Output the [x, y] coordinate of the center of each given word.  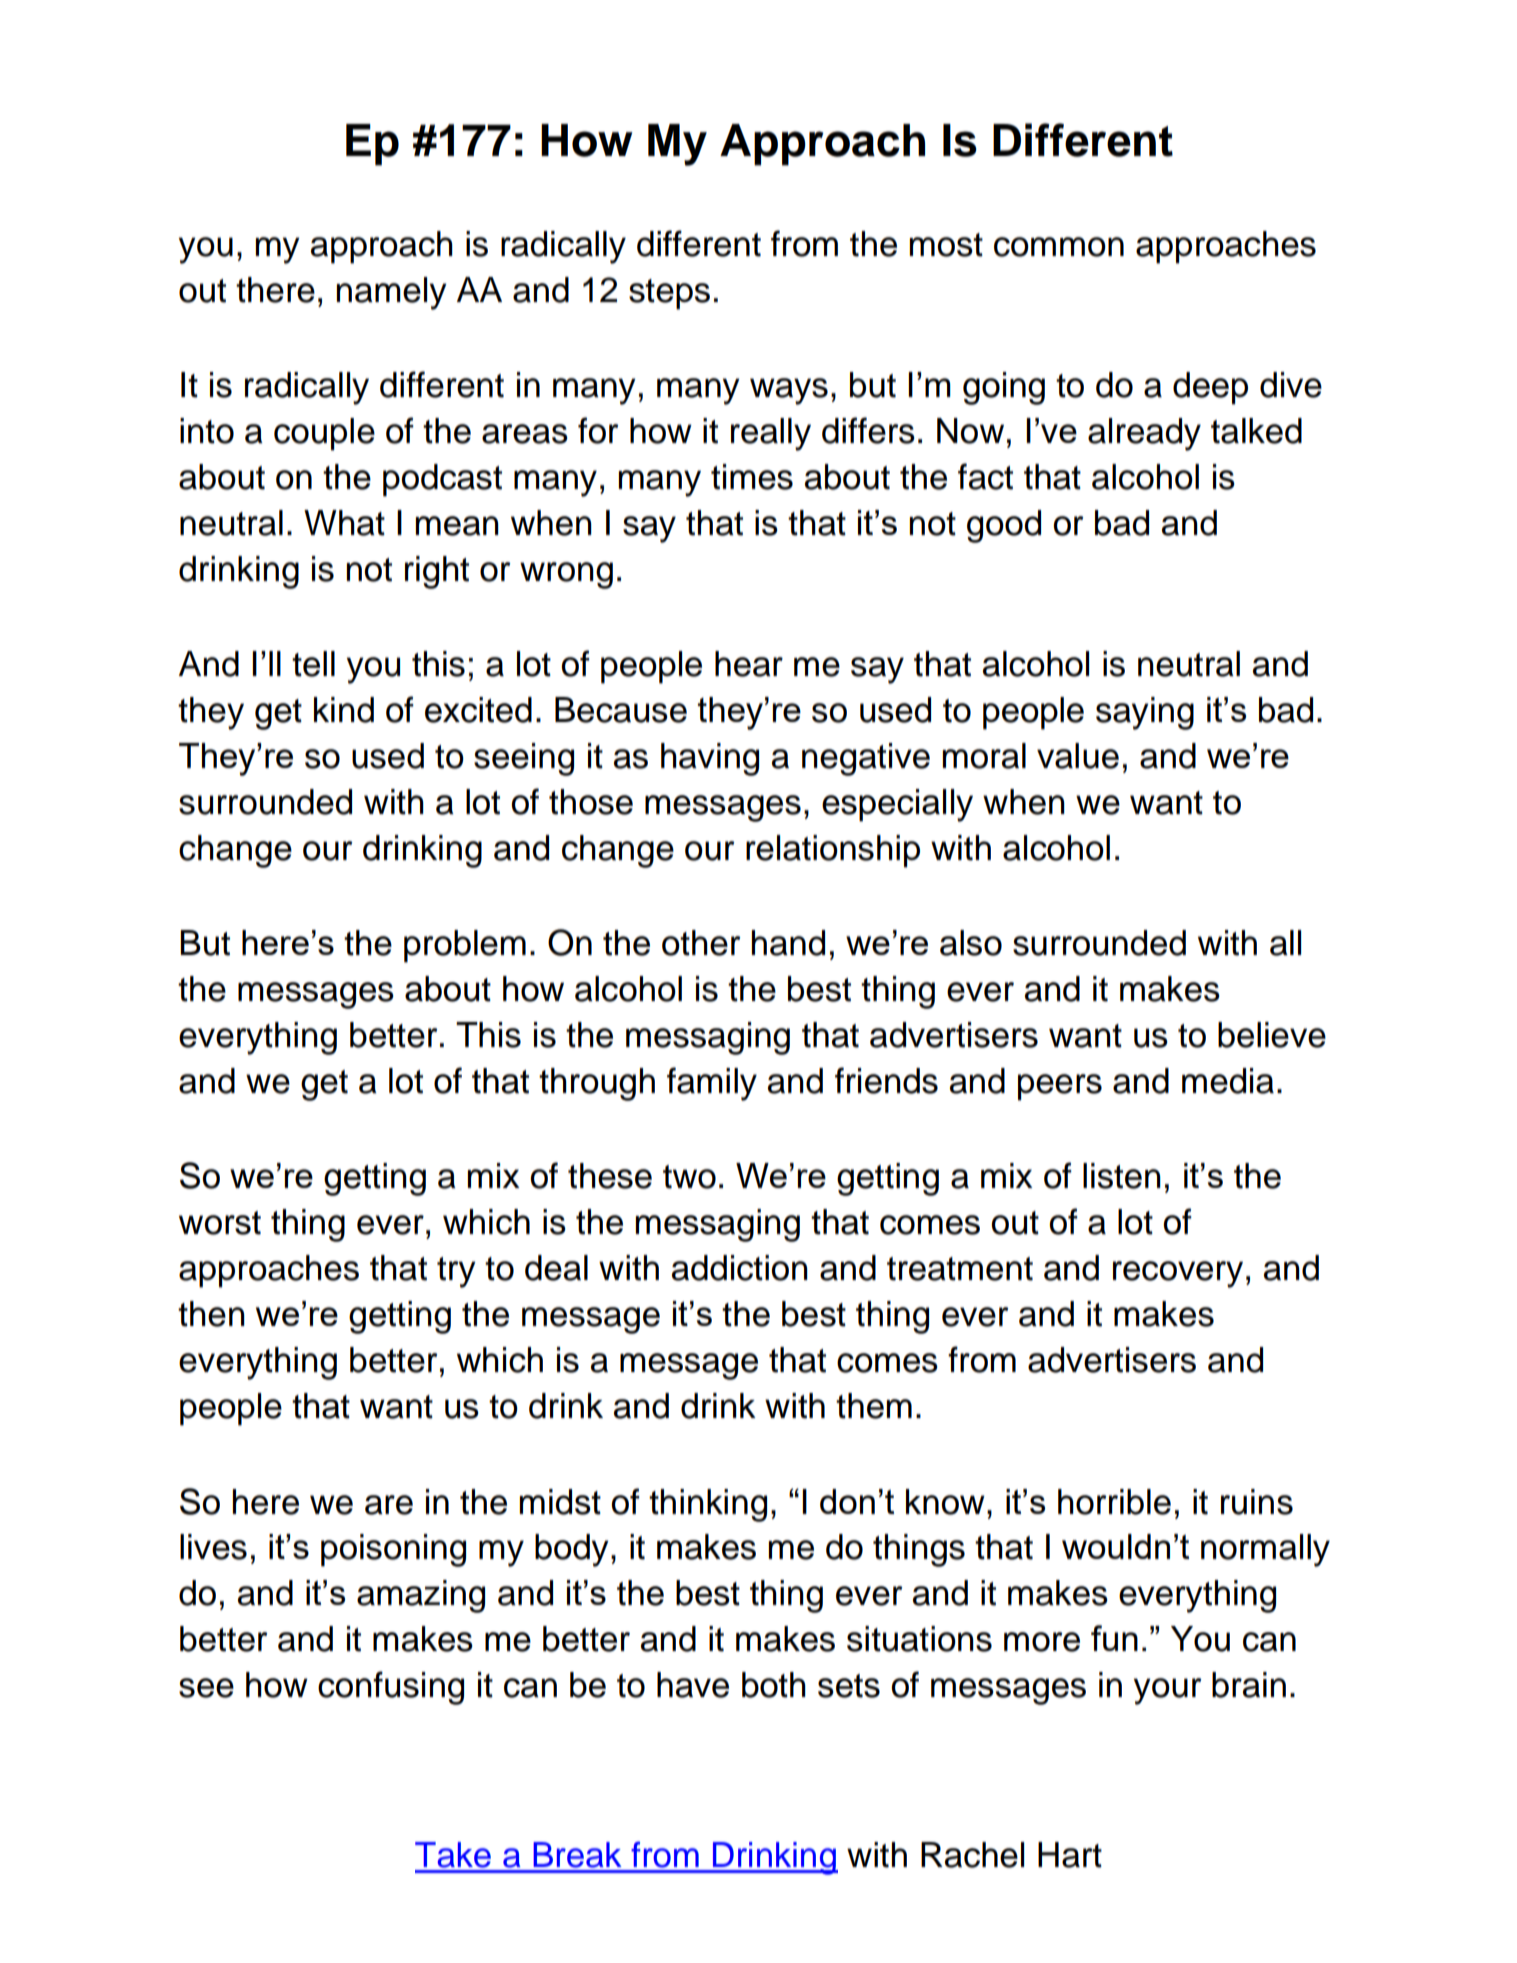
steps [669, 294]
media [1228, 1081]
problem [465, 946]
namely [392, 293]
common [1059, 247]
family [712, 1084]
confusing [391, 1688]
